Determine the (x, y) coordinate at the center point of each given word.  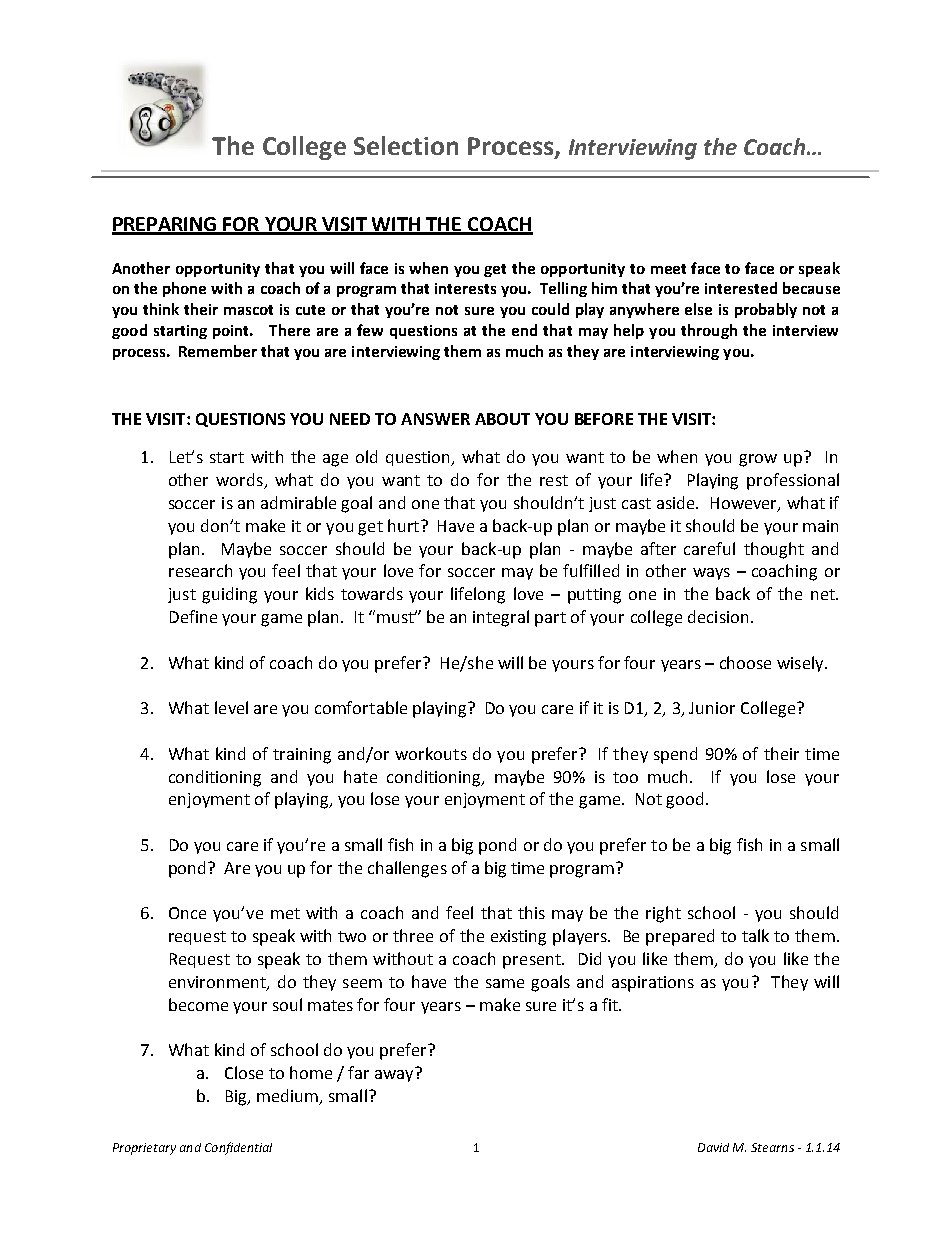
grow (758, 460)
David (713, 1147)
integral (501, 618)
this (531, 912)
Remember (218, 351)
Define (193, 616)
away (394, 1076)
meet (668, 269)
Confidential (238, 1148)
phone (184, 289)
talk (755, 935)
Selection (406, 145)
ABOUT (502, 419)
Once (187, 913)
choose (745, 662)
